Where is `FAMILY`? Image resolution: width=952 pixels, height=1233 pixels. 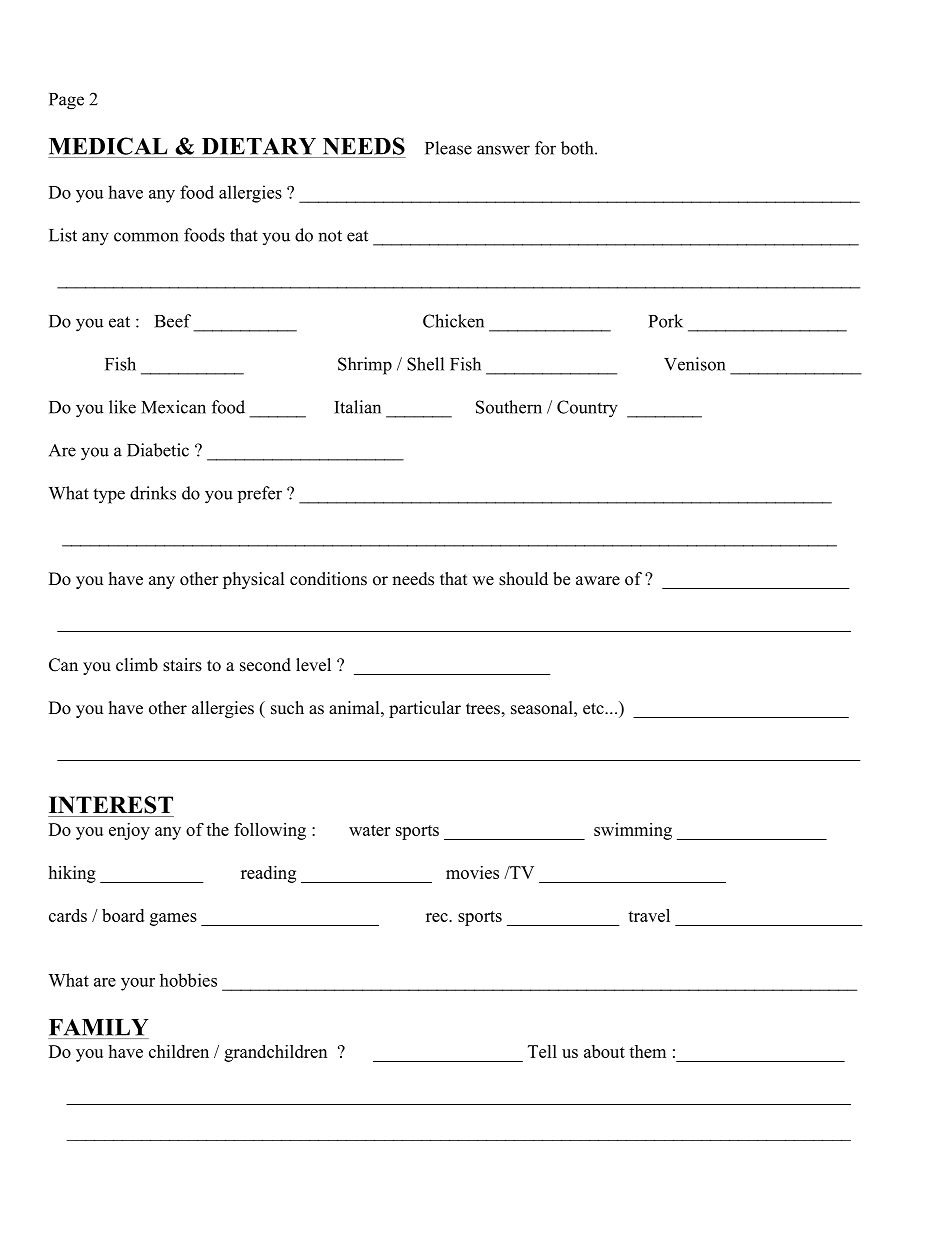
FAMILY is located at coordinates (99, 1027).
